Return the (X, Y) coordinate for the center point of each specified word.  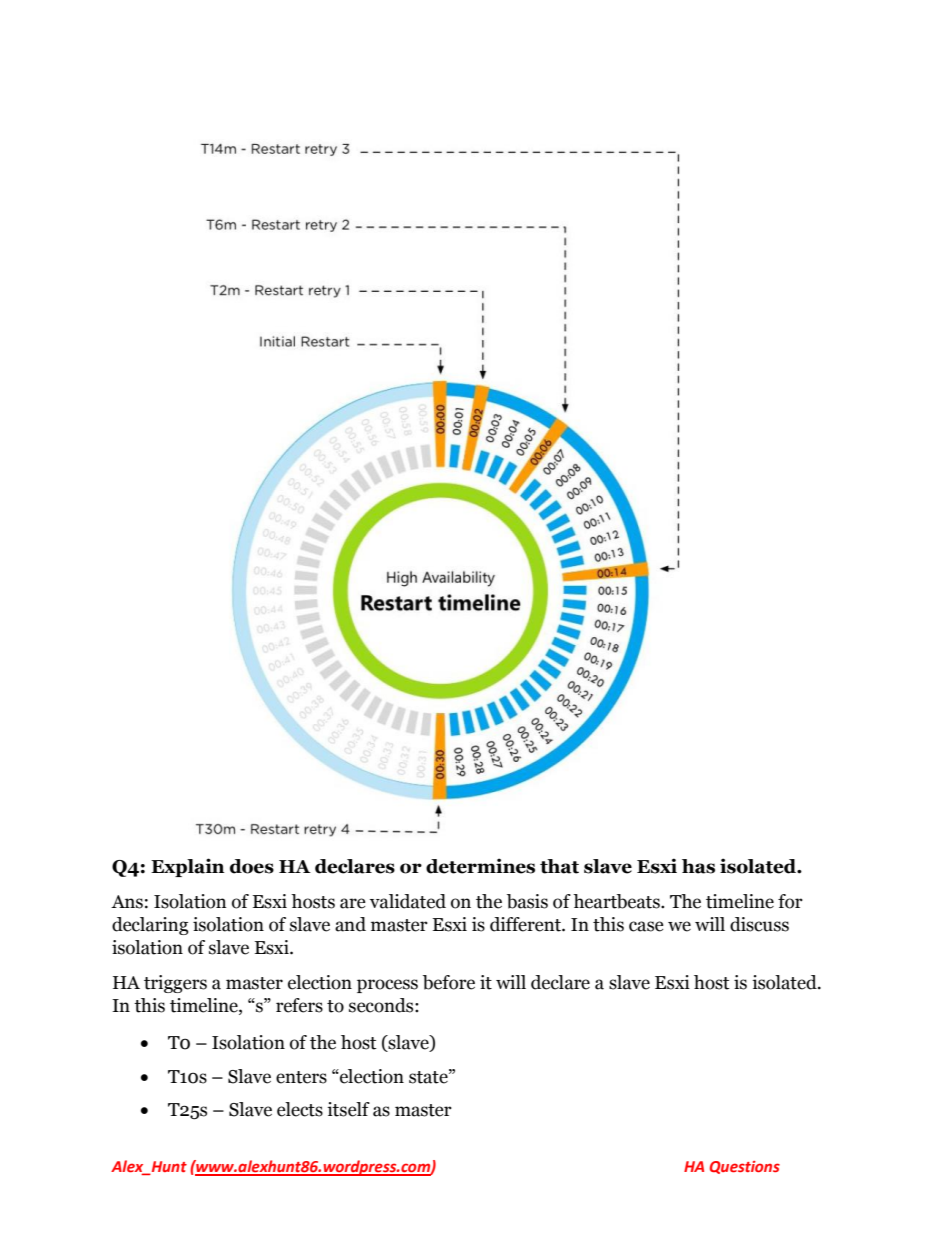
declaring (150, 926)
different (526, 924)
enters (301, 1077)
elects (300, 1109)
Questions (745, 1167)
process (387, 986)
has (698, 866)
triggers (175, 984)
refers (299, 1005)
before (449, 982)
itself (348, 1109)
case (646, 926)
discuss (759, 924)
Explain (188, 867)
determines (480, 866)
